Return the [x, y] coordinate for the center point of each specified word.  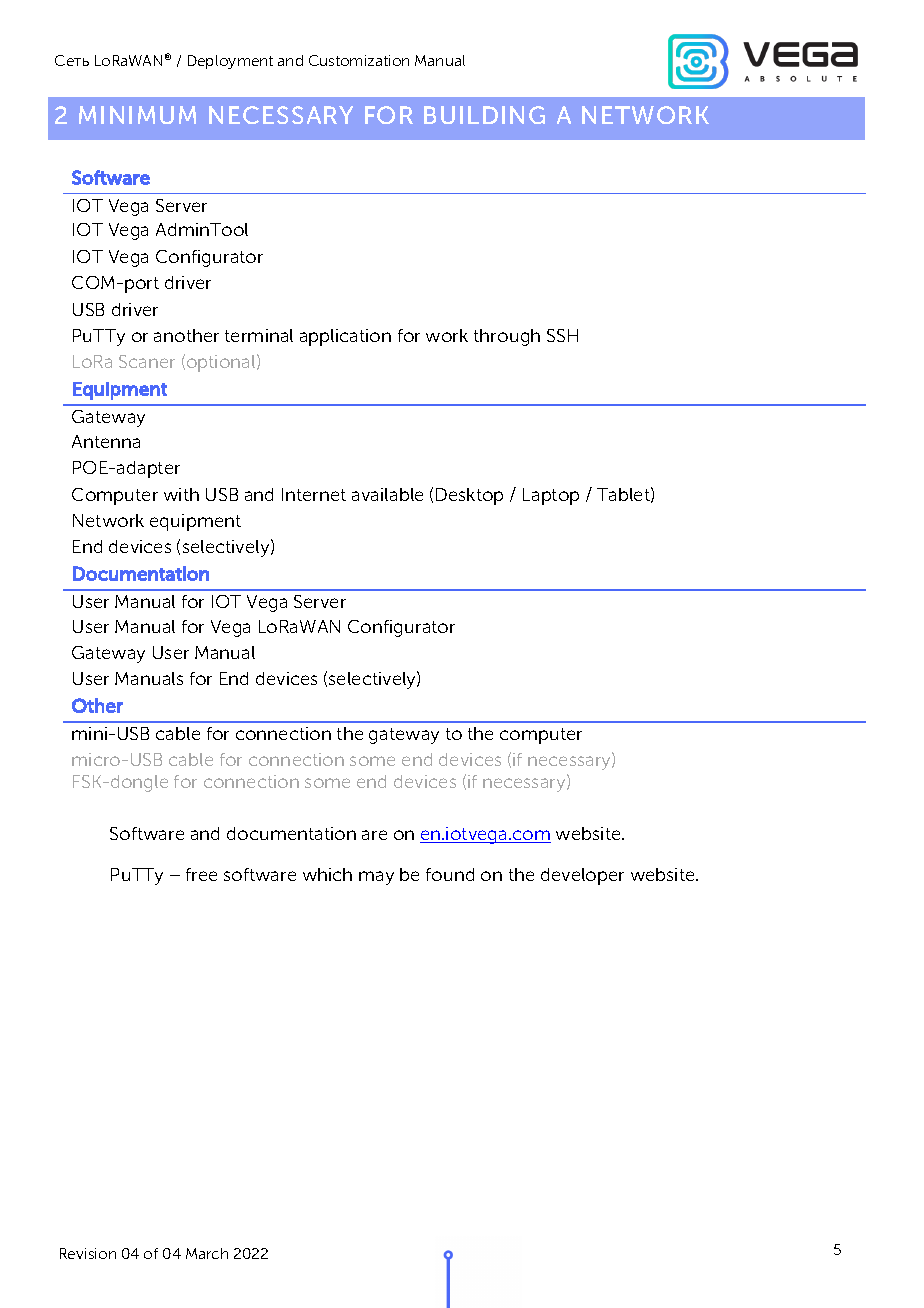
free [201, 874]
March [207, 1253]
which [327, 874]
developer [582, 876]
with [181, 494]
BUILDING [484, 115]
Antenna [106, 441]
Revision [88, 1253]
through [507, 337]
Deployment [230, 62]
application [345, 337]
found [450, 874]
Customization [359, 60]
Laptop [551, 496]
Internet [314, 494]
